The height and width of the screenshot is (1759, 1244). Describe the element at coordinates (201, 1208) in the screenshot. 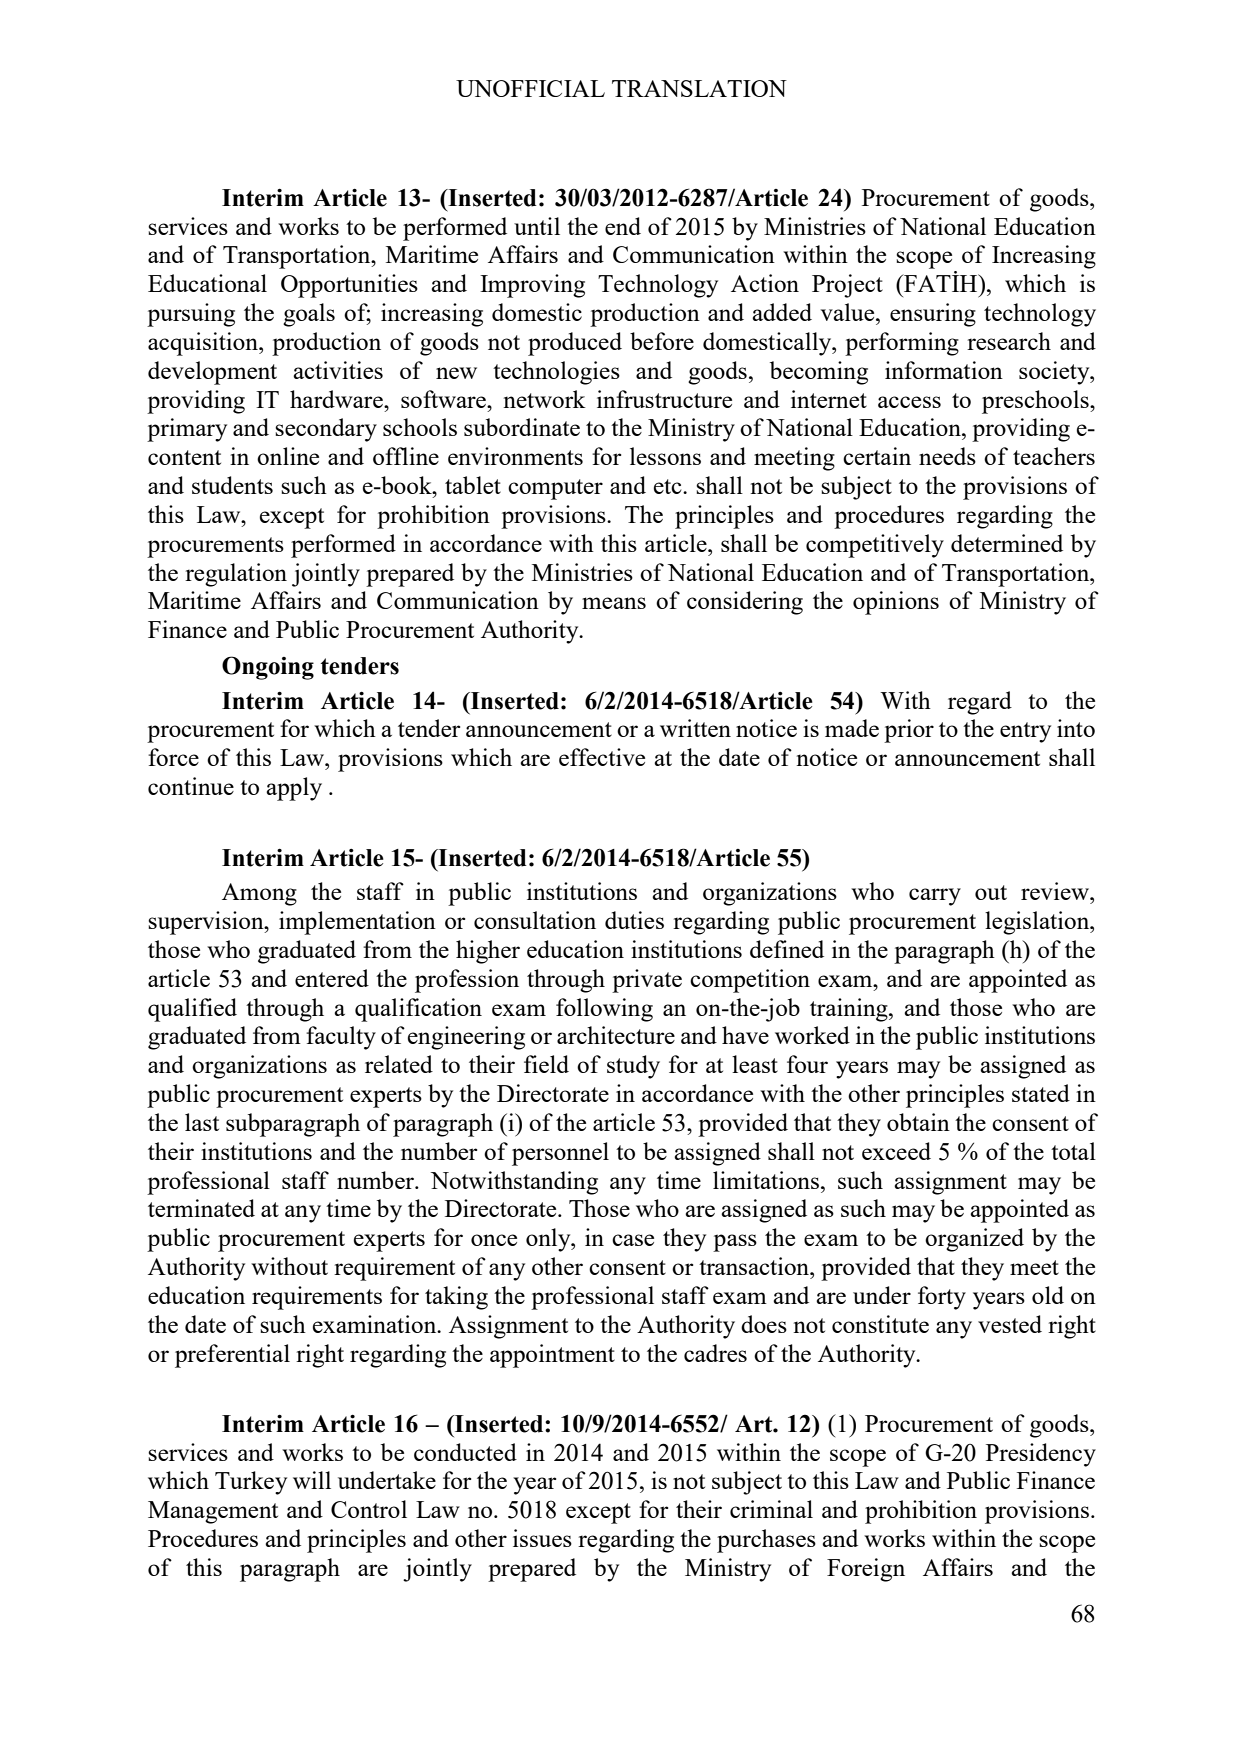

I see `terminated` at that location.
